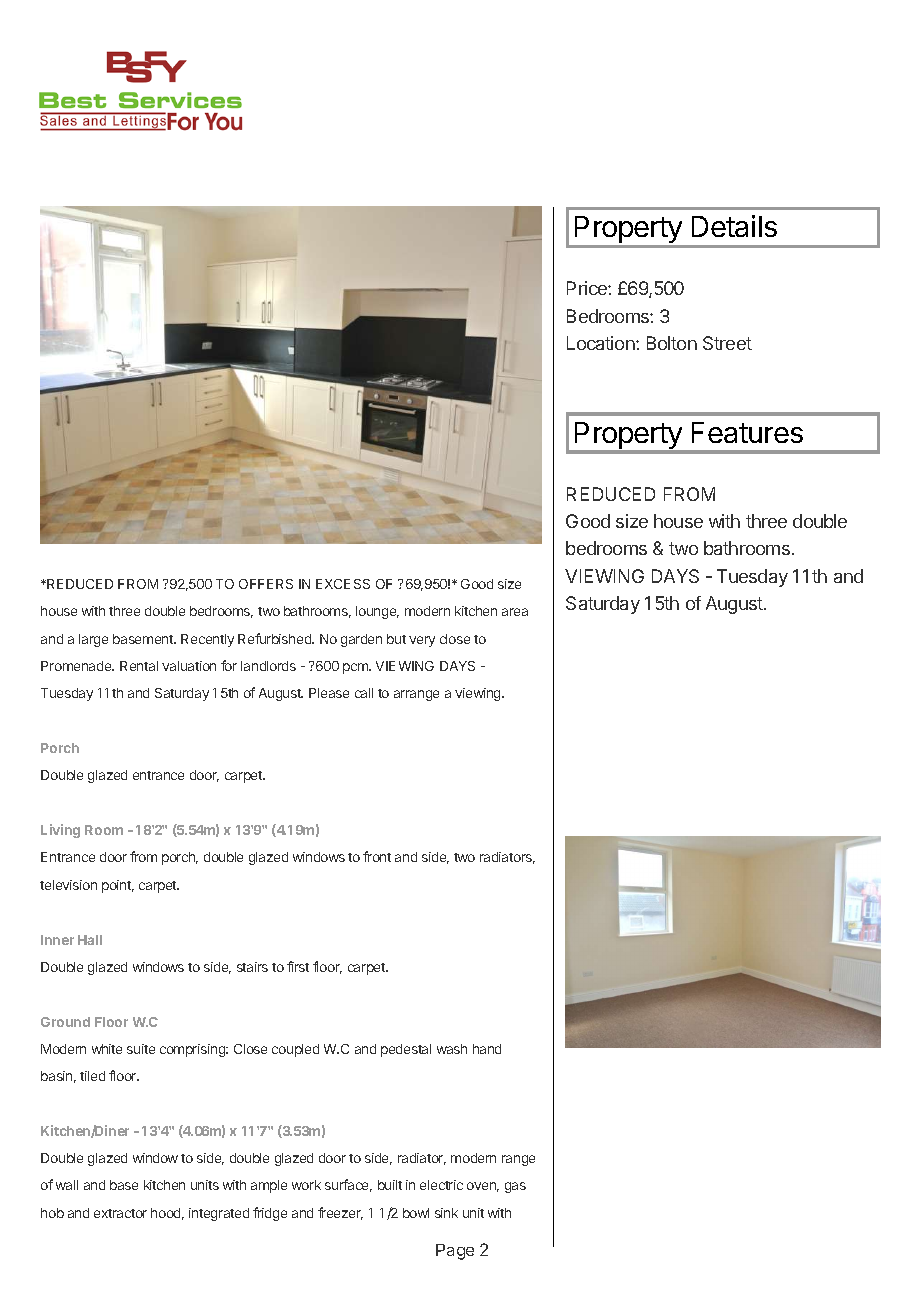  I want to click on pedestal, so click(406, 1050).
